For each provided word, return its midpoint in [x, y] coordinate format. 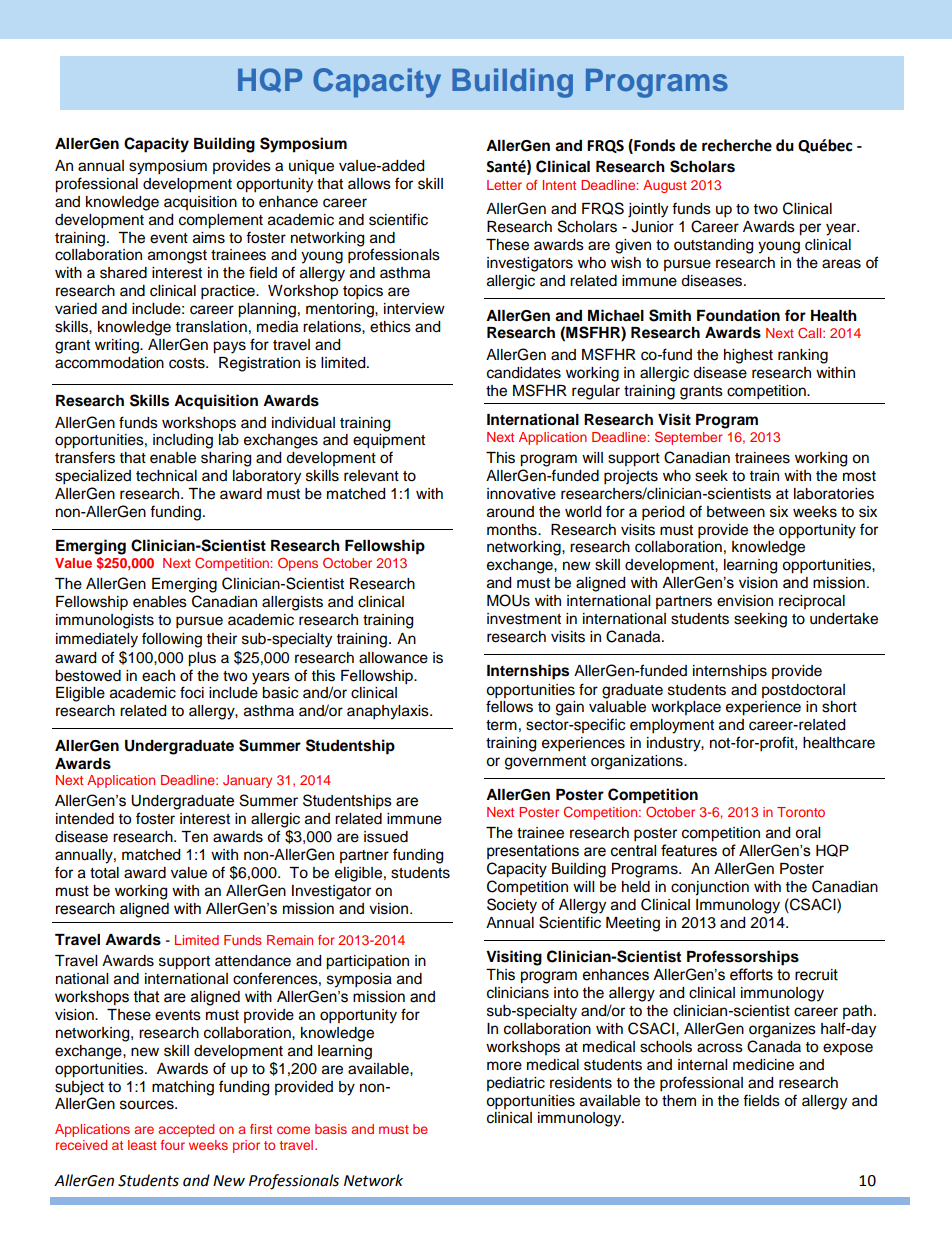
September [688, 438]
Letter [504, 185]
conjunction [710, 888]
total [104, 873]
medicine [763, 1065]
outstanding [713, 246]
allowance [393, 658]
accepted [186, 1130]
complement [221, 221]
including [183, 441]
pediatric [516, 1084]
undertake [844, 619]
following [172, 640]
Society [512, 906]
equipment [389, 441]
